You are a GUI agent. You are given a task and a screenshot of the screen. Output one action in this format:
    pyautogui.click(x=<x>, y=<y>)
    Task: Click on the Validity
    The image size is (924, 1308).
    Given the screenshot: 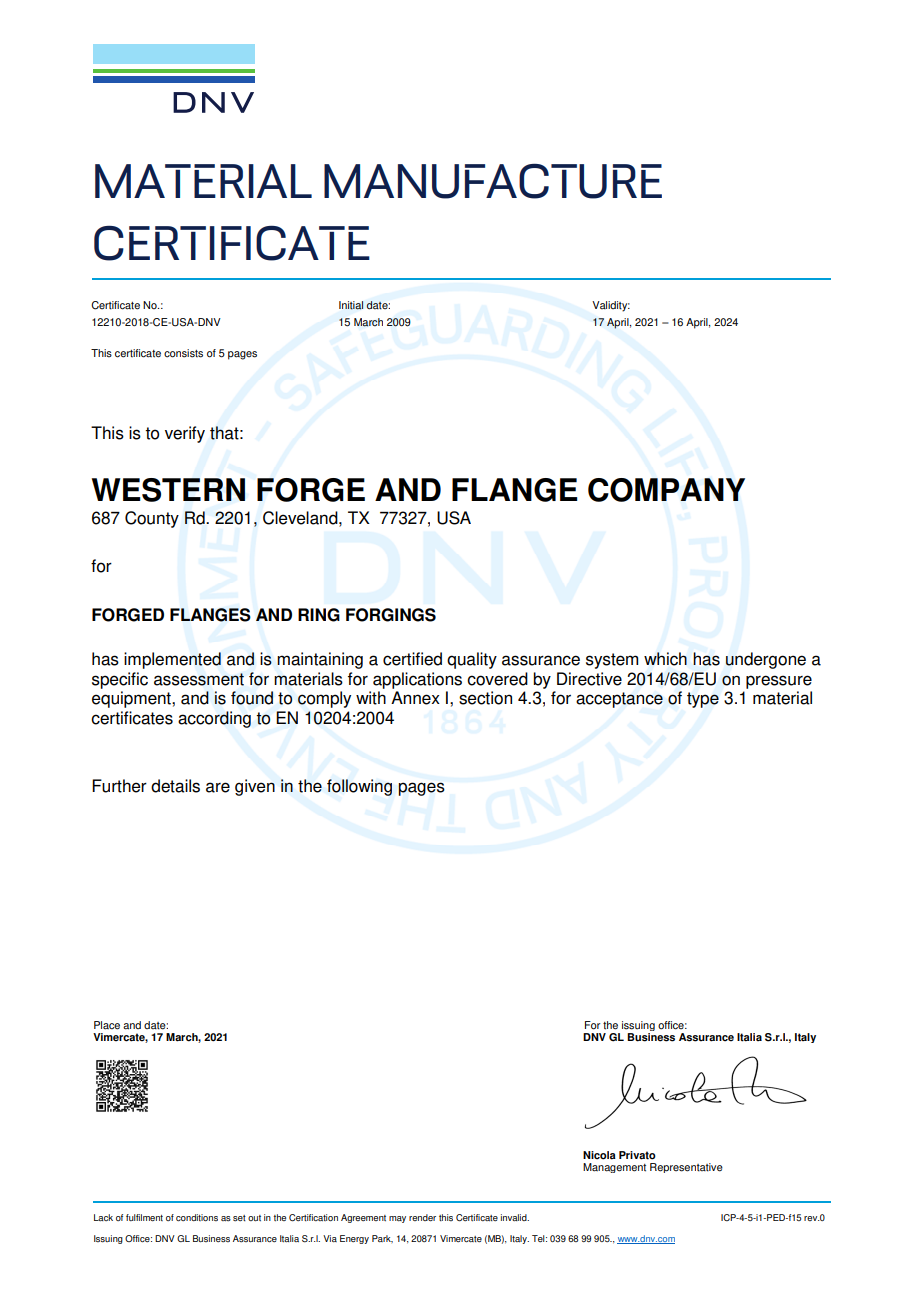 What is the action you would take?
    pyautogui.click(x=611, y=306)
